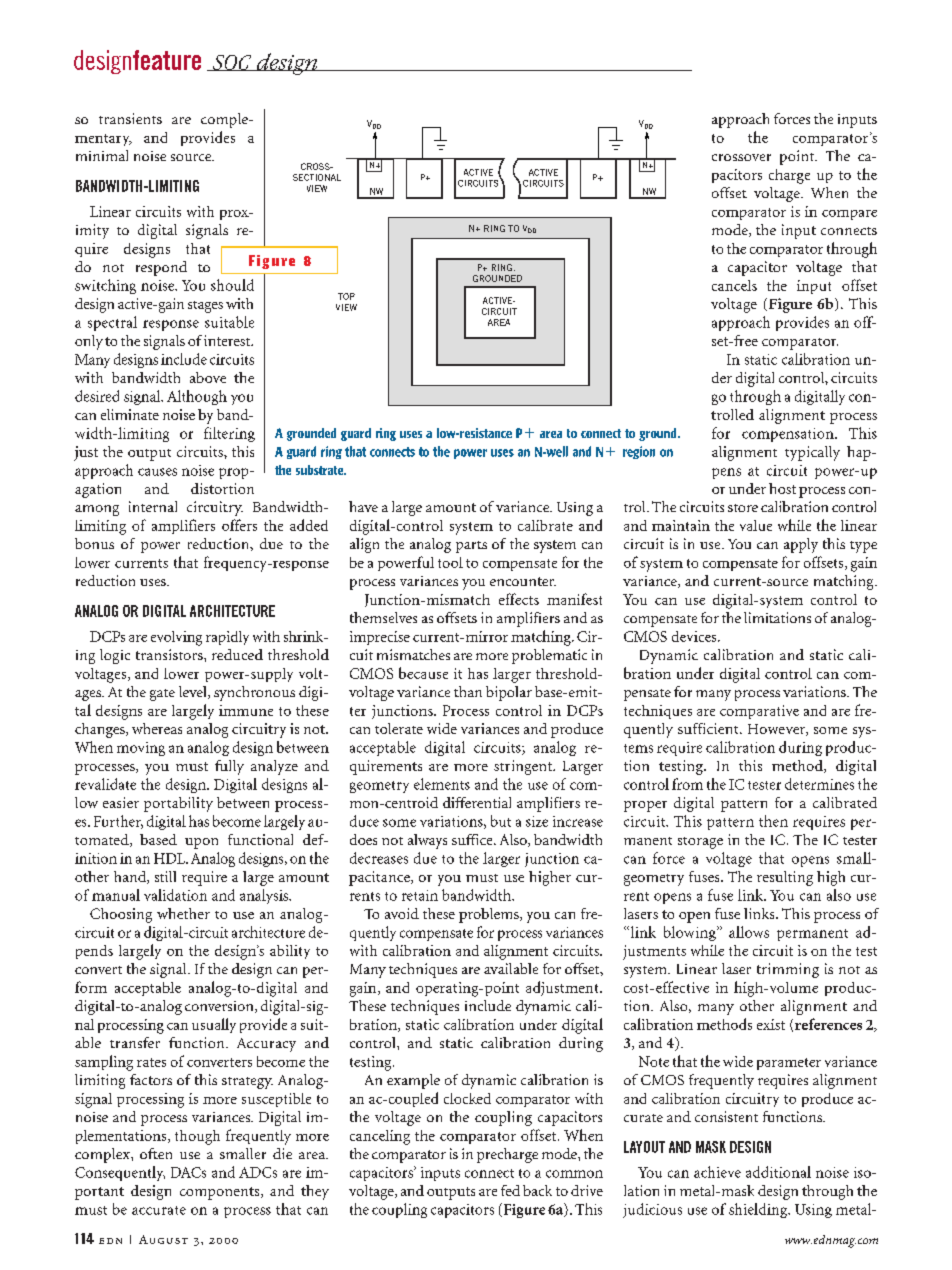  What do you see at coordinates (759, 1210) in the image?
I see `shielding` at bounding box center [759, 1210].
